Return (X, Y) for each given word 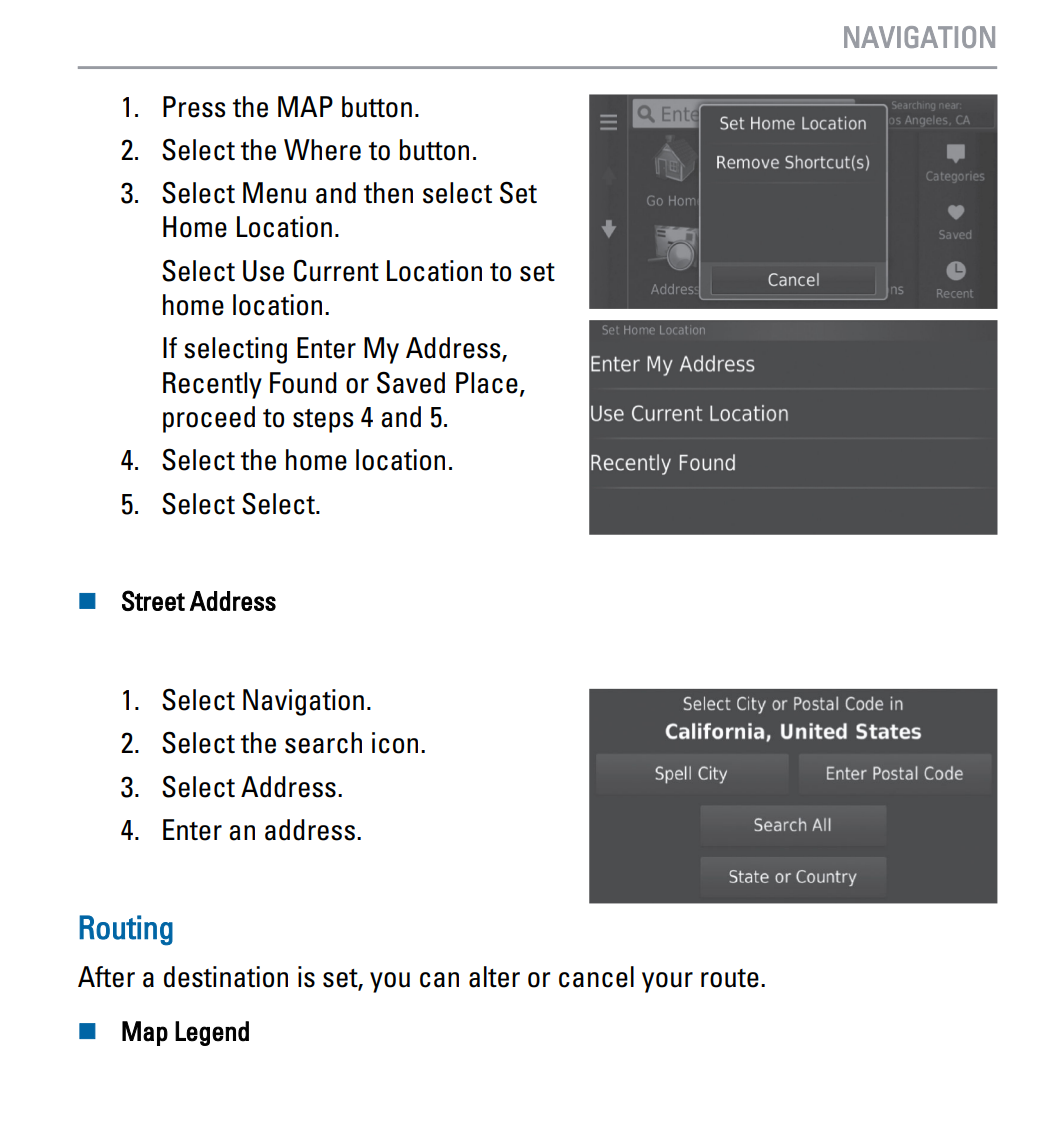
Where (322, 150)
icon (395, 743)
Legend (212, 1033)
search (323, 743)
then (388, 193)
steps (323, 421)
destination (226, 977)
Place (487, 383)
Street (153, 600)
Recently (212, 385)
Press (194, 107)
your (667, 982)
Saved (411, 382)
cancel (596, 977)
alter (494, 977)
